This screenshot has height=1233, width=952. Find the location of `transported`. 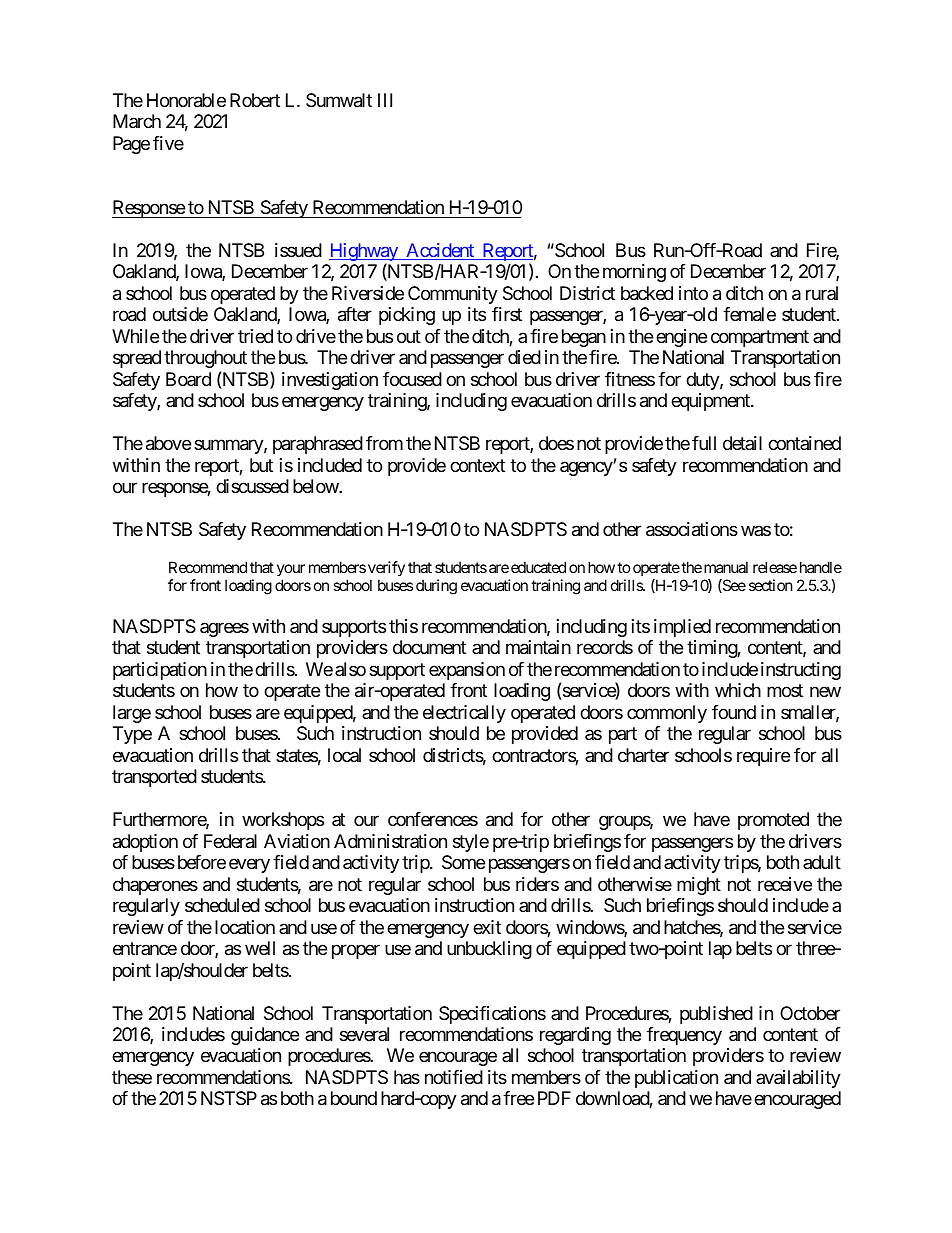

transported is located at coordinates (154, 778).
